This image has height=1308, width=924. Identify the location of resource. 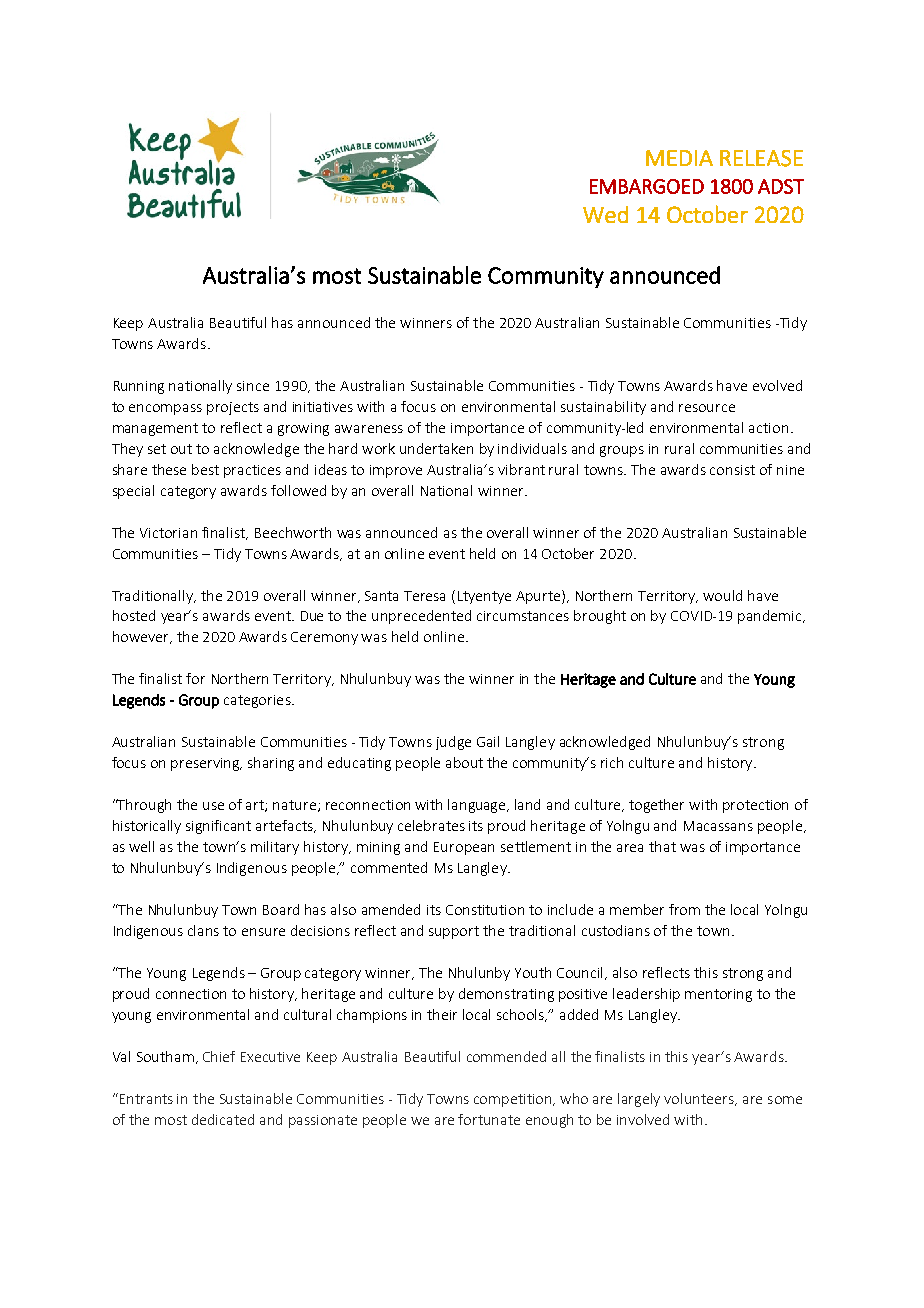
(707, 408).
